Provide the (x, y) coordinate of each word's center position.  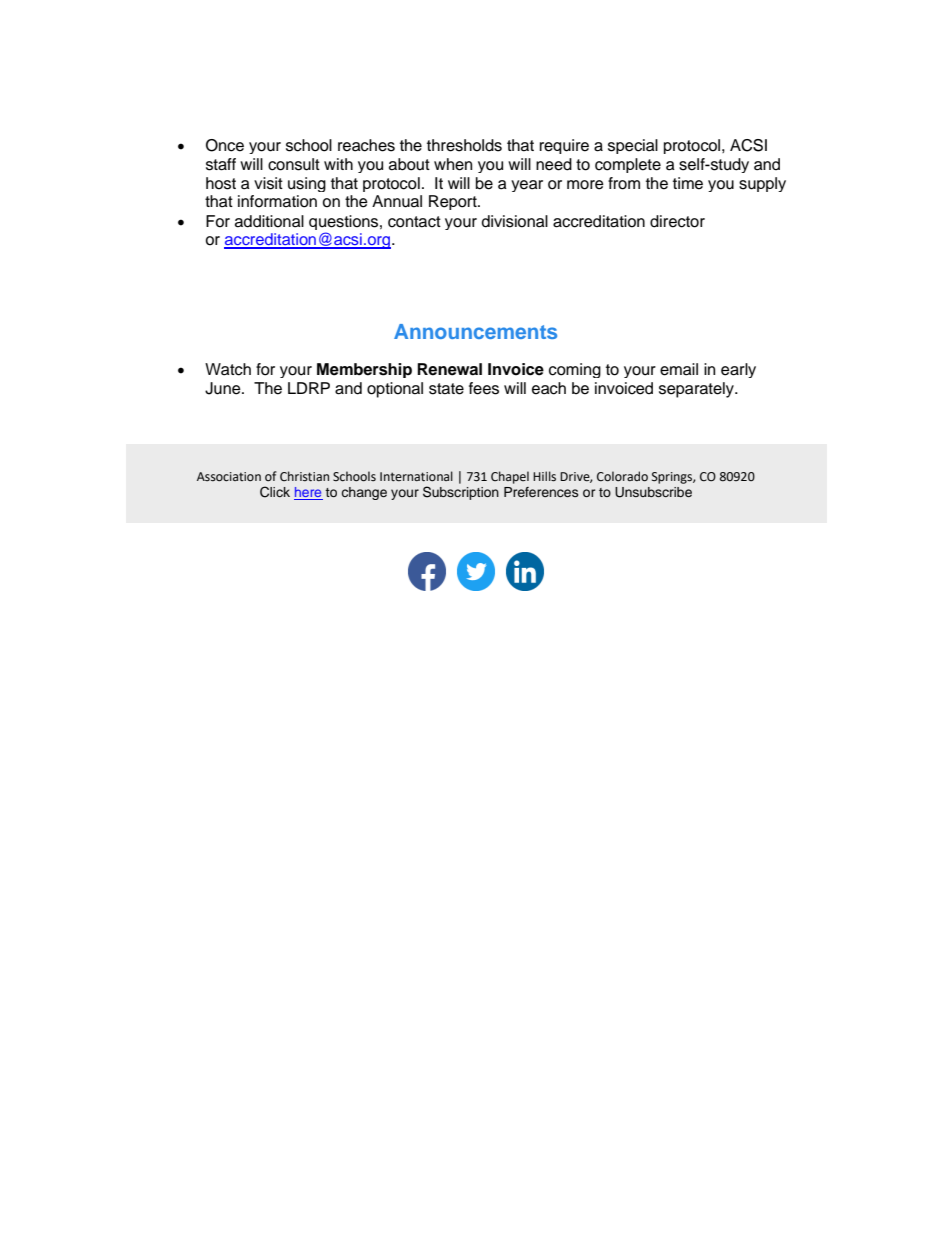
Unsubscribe (653, 492)
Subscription (461, 493)
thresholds (464, 145)
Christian (304, 476)
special (633, 146)
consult (294, 164)
